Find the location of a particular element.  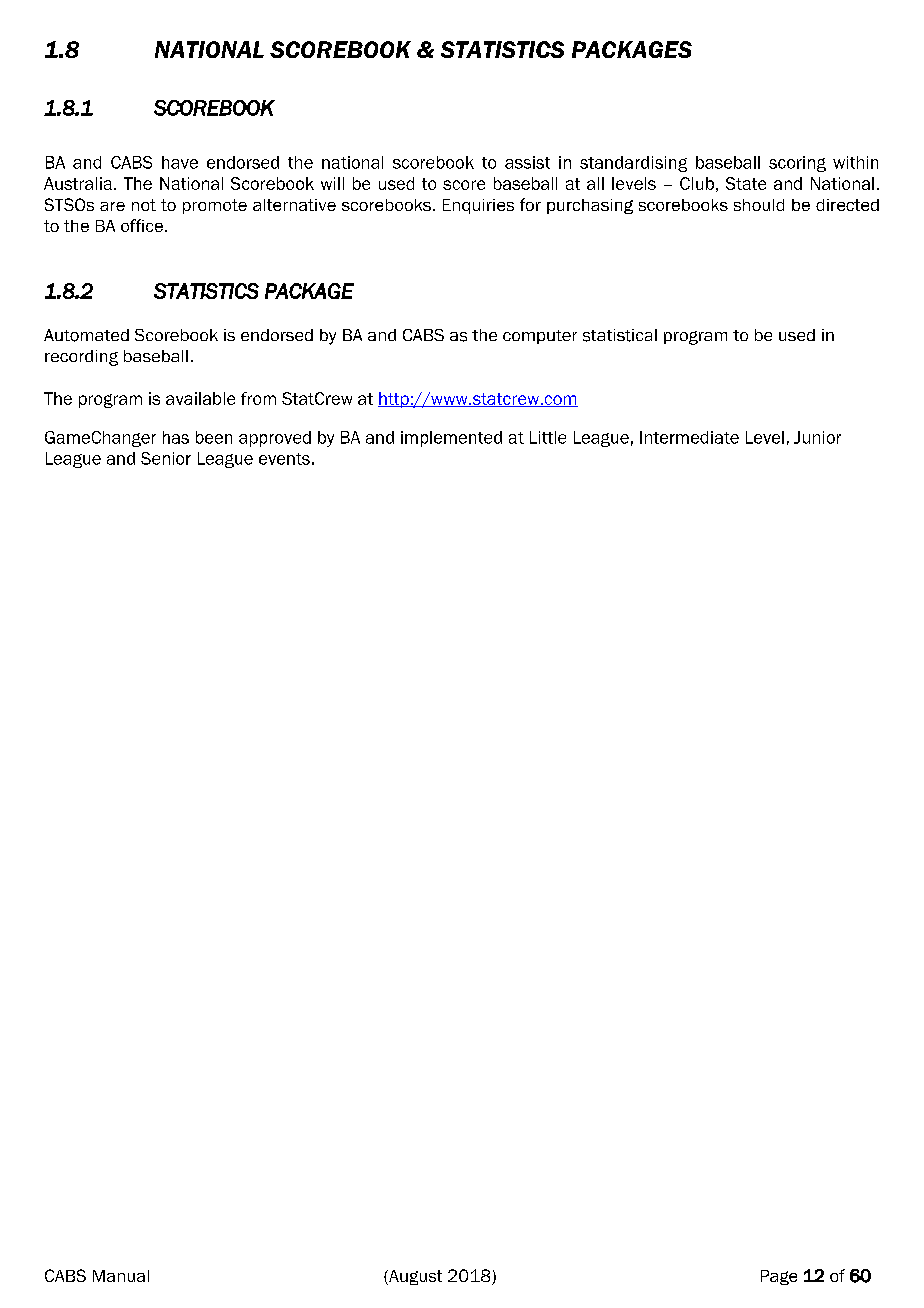

not is located at coordinates (144, 205).
